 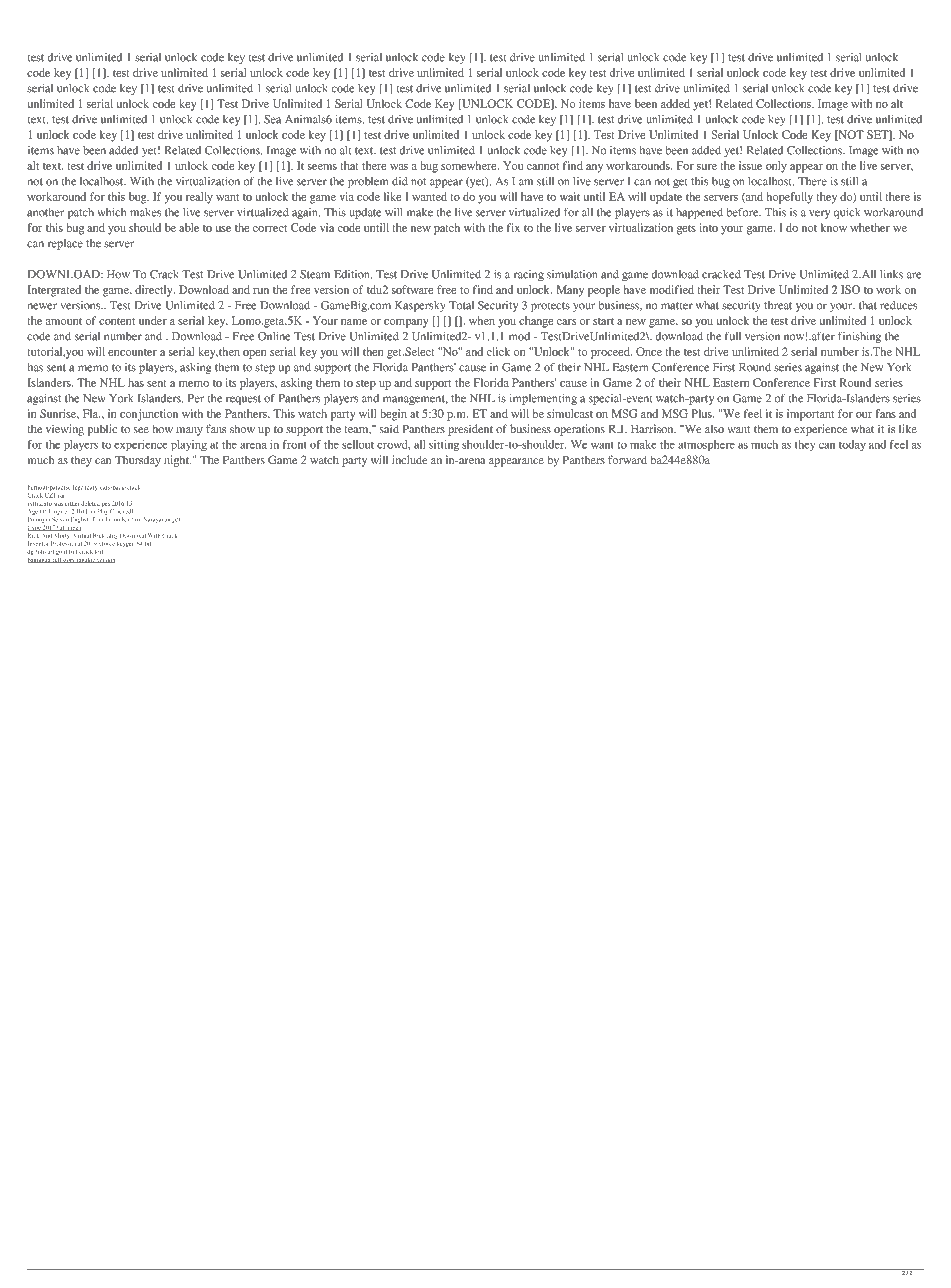 What do you see at coordinates (776, 167) in the page?
I see `only` at bounding box center [776, 167].
